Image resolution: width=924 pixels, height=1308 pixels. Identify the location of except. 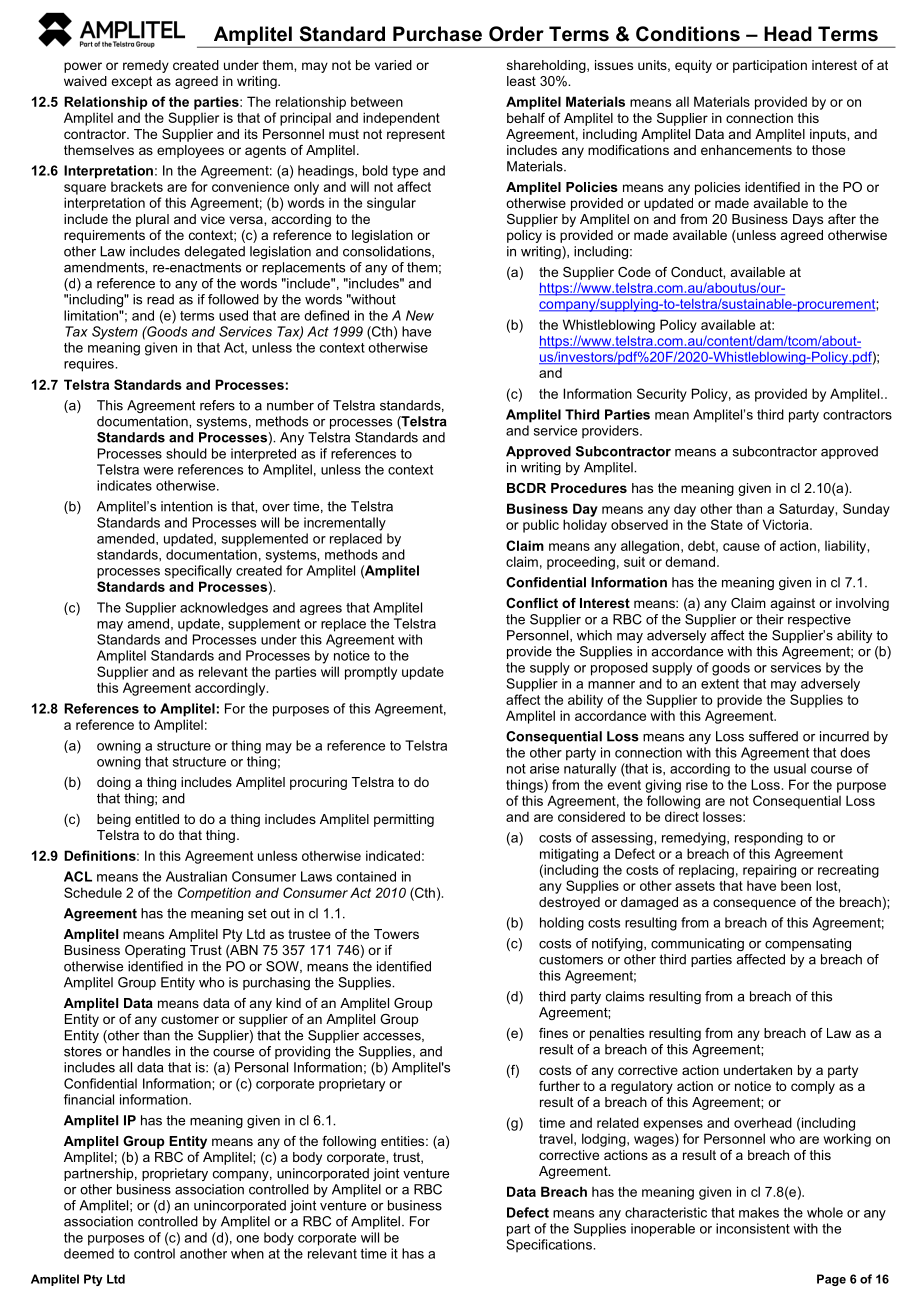
(131, 82).
